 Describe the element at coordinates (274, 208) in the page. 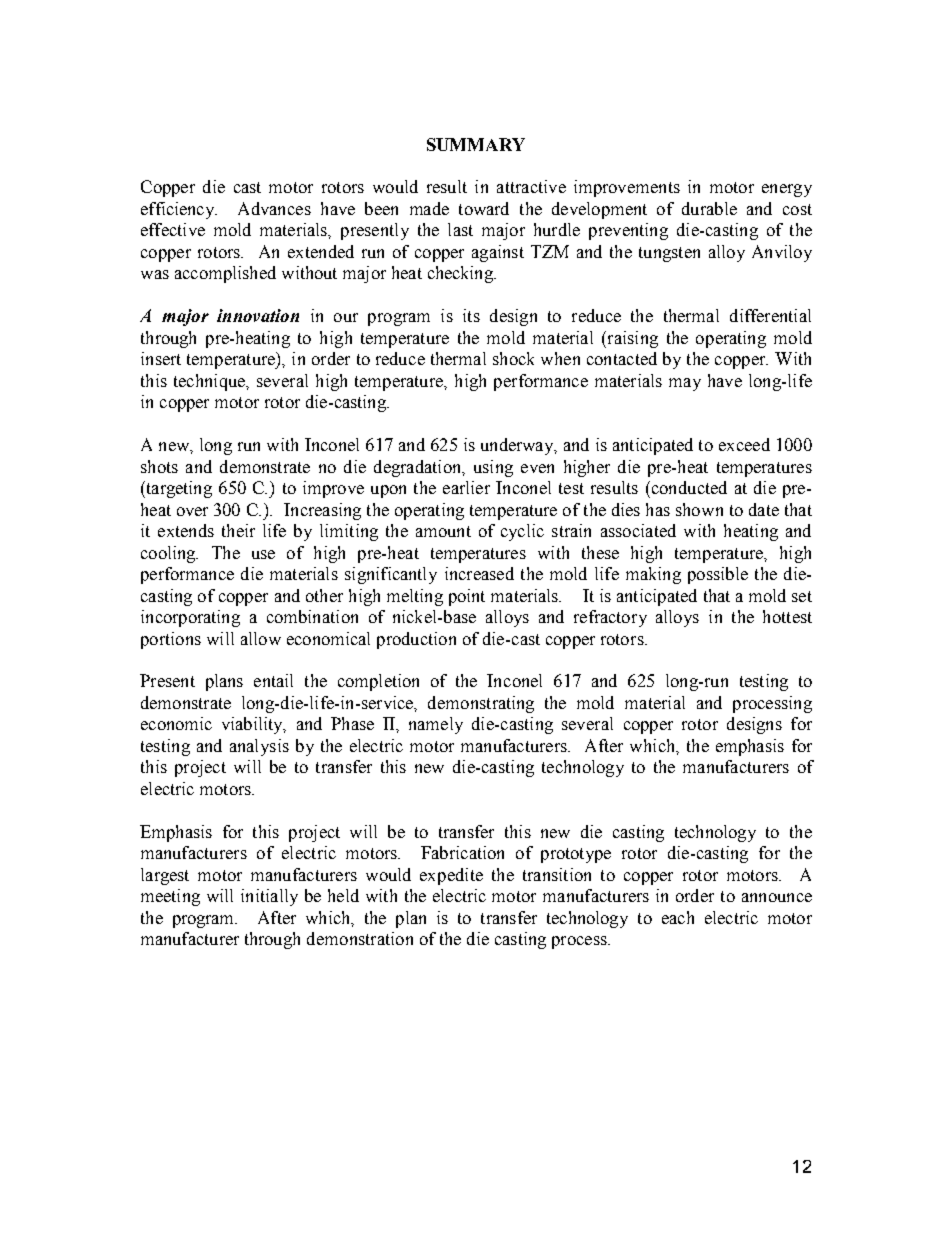

I see `Advances` at that location.
